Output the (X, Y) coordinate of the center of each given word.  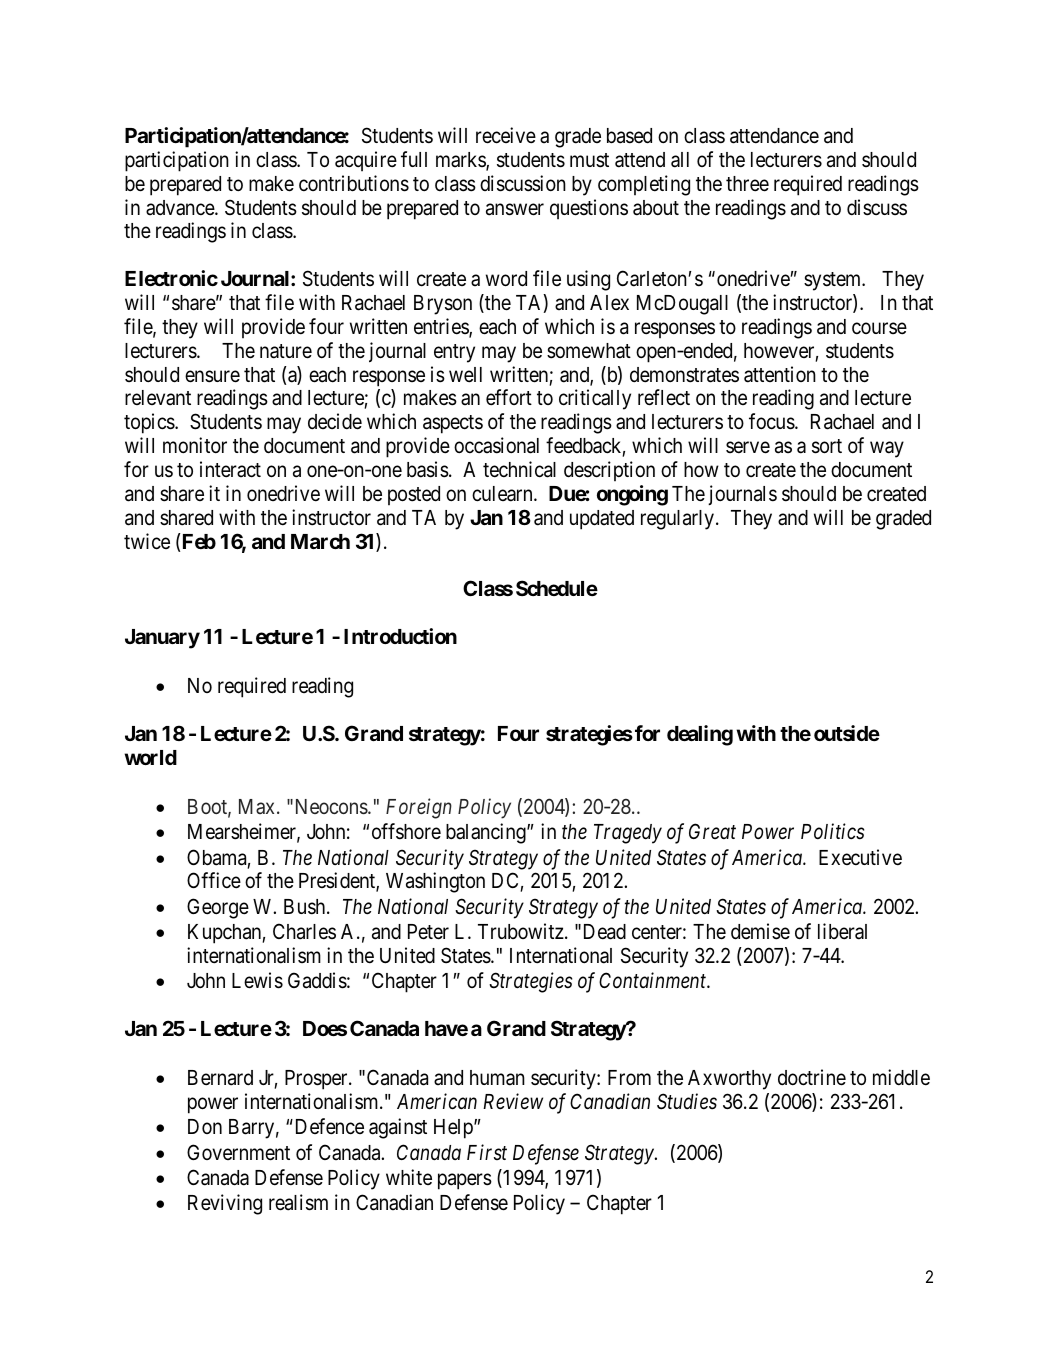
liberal (842, 931)
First (487, 1152)
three (747, 184)
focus (772, 421)
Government (238, 1152)
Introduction (400, 636)
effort (509, 397)
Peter (428, 932)
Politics (832, 831)
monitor (195, 445)
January (162, 639)
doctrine (812, 1077)
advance (181, 208)
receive (506, 135)
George (218, 908)
